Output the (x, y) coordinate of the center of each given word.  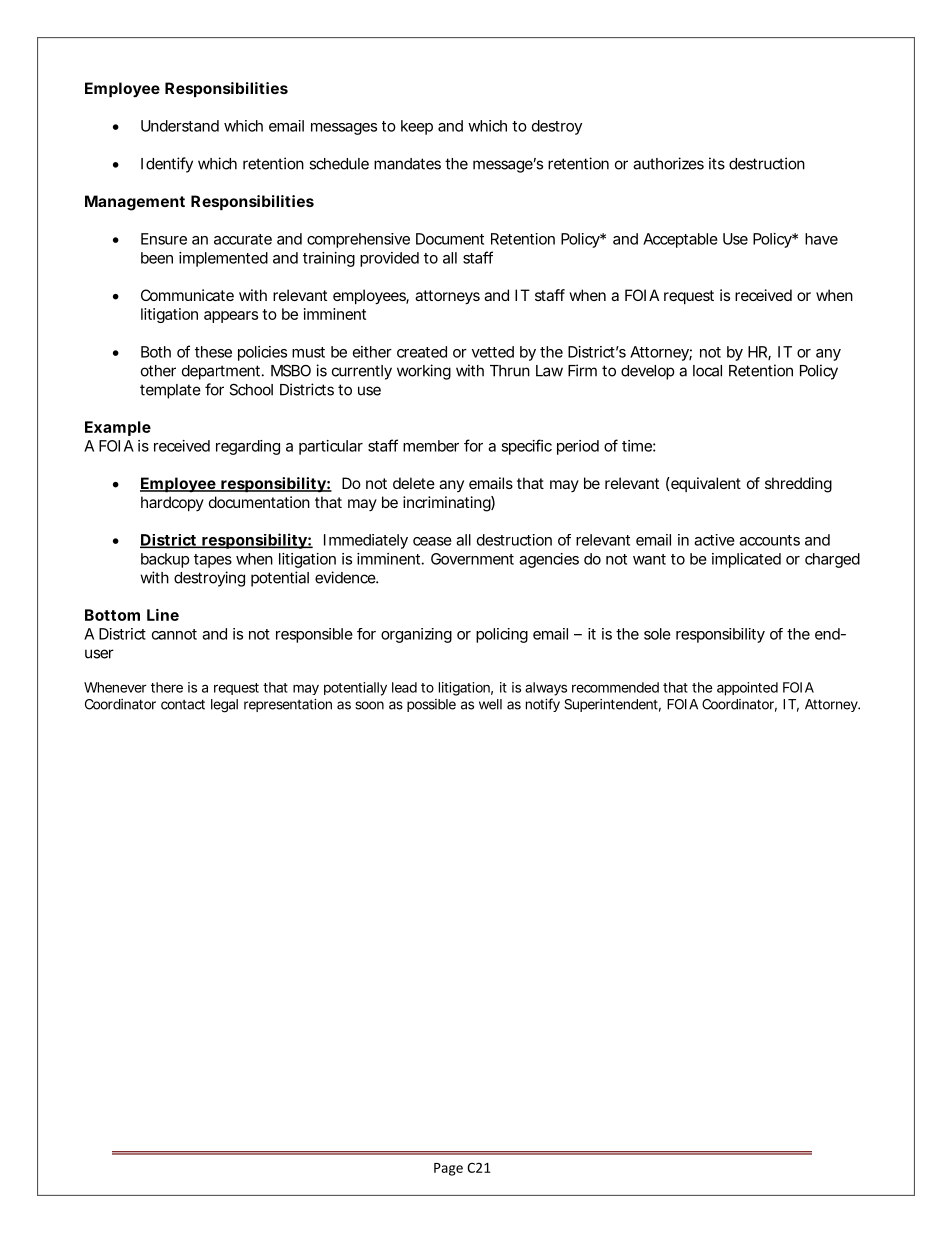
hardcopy (172, 503)
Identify (167, 165)
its (717, 163)
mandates (407, 164)
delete (414, 483)
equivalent (705, 484)
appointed (747, 689)
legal (224, 706)
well (490, 704)
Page (448, 1169)
